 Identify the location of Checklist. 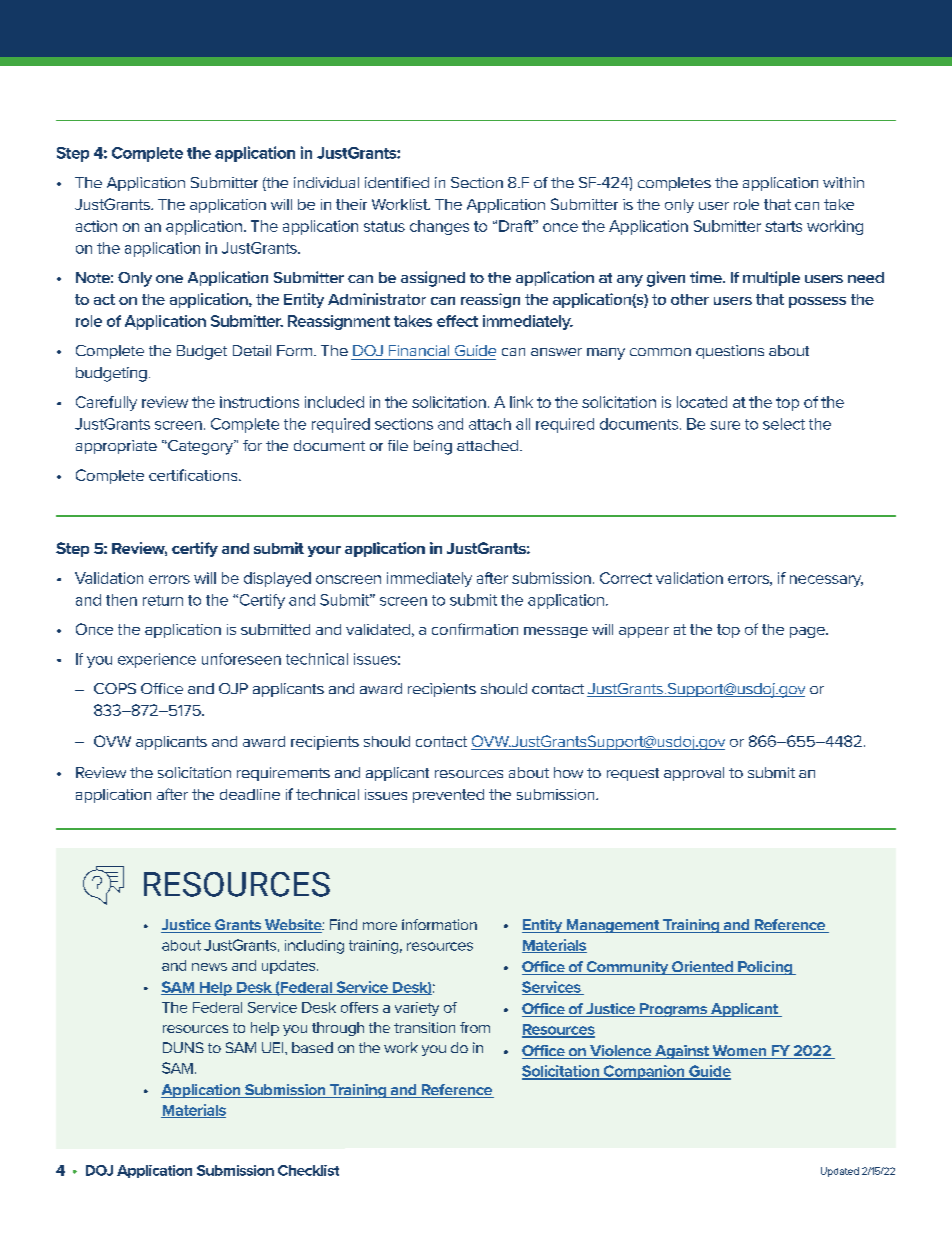
(308, 1170).
